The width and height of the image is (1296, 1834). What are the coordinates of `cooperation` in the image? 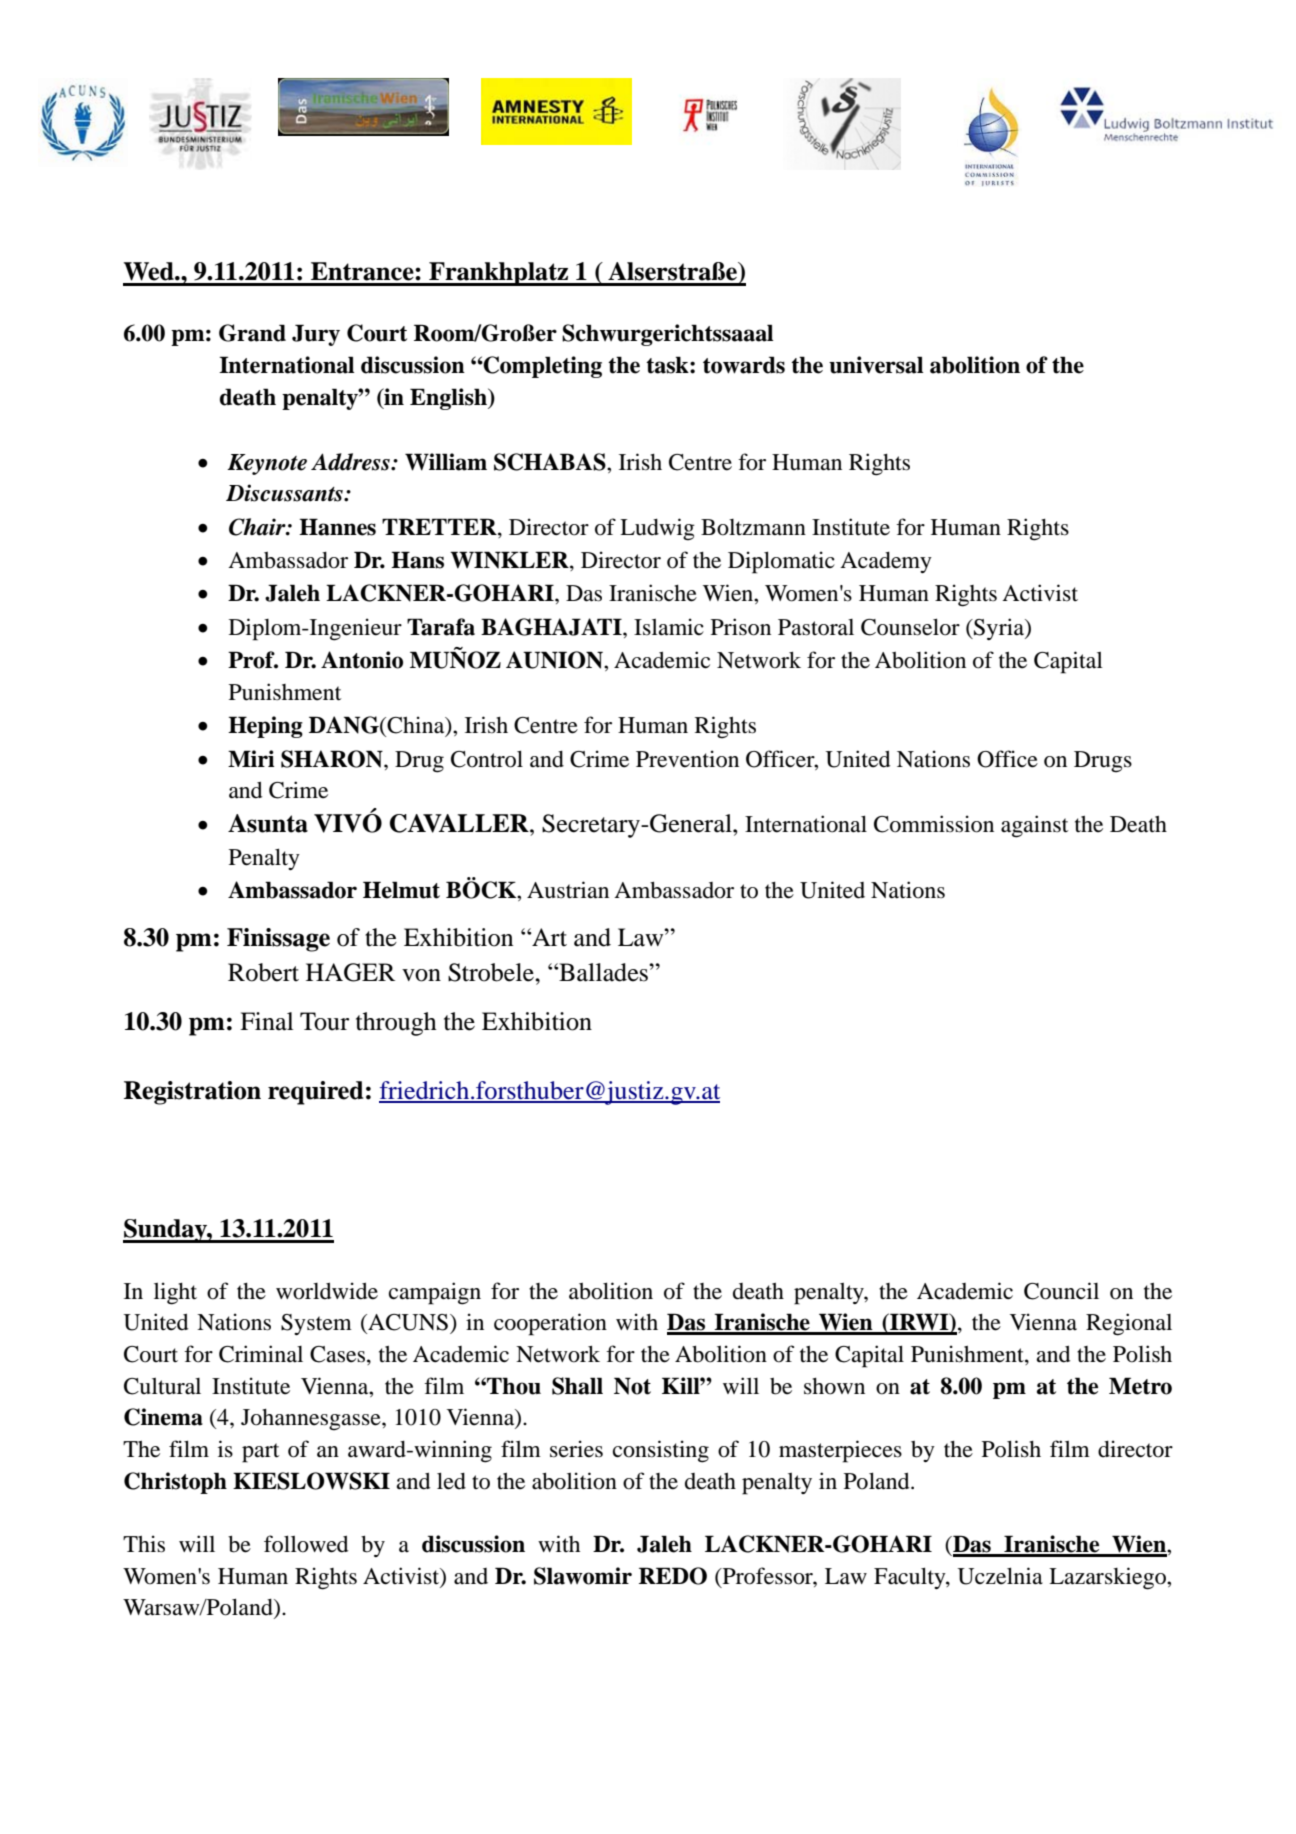 It's located at (550, 1324).
